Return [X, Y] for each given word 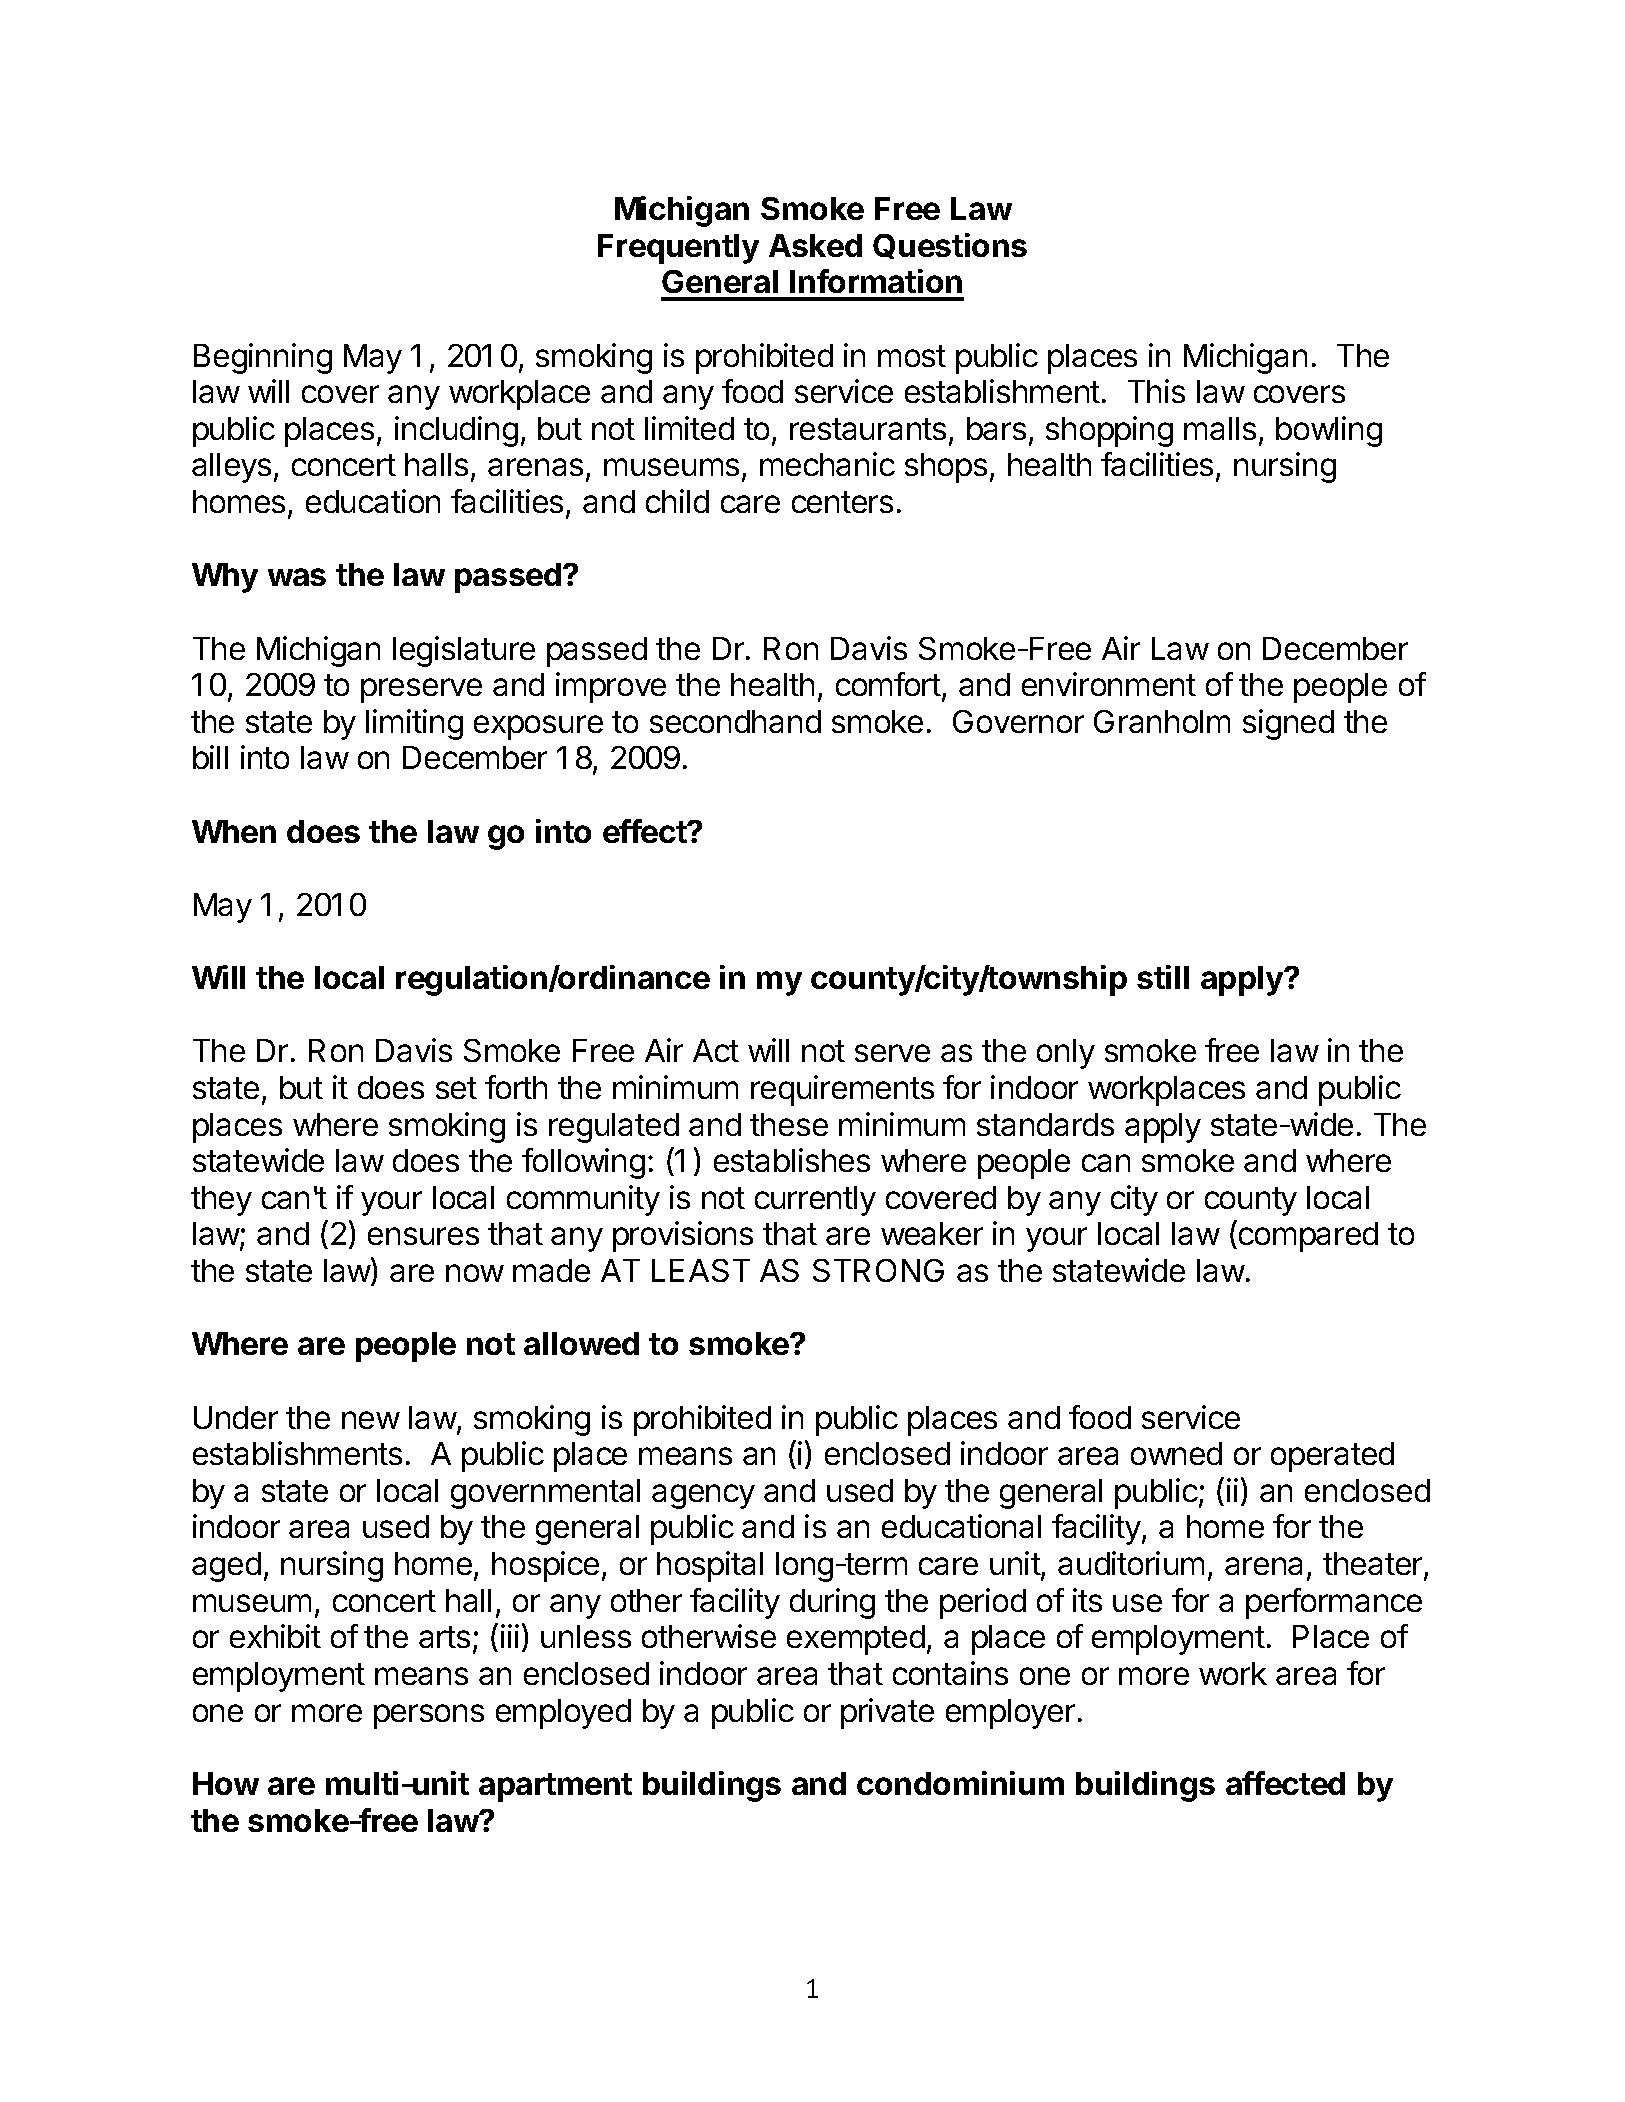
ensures [423, 1236]
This [1156, 391]
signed [1288, 724]
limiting [414, 724]
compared [1308, 1237]
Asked [815, 245]
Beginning [263, 358]
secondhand [735, 721]
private [887, 1713]
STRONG [878, 1270]
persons [429, 1716]
